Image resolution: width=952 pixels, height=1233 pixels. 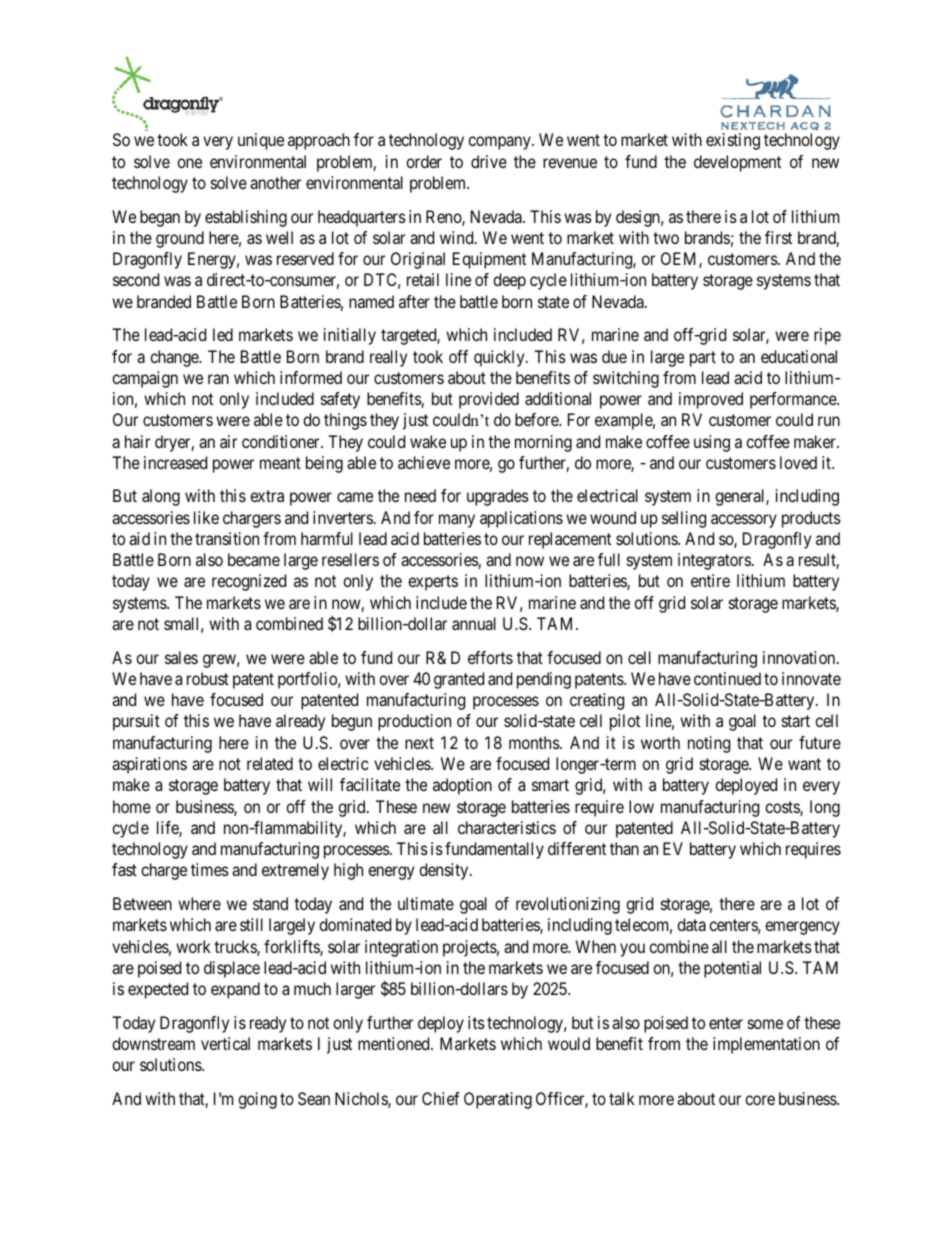 What do you see at coordinates (210, 869) in the page?
I see `times` at bounding box center [210, 869].
